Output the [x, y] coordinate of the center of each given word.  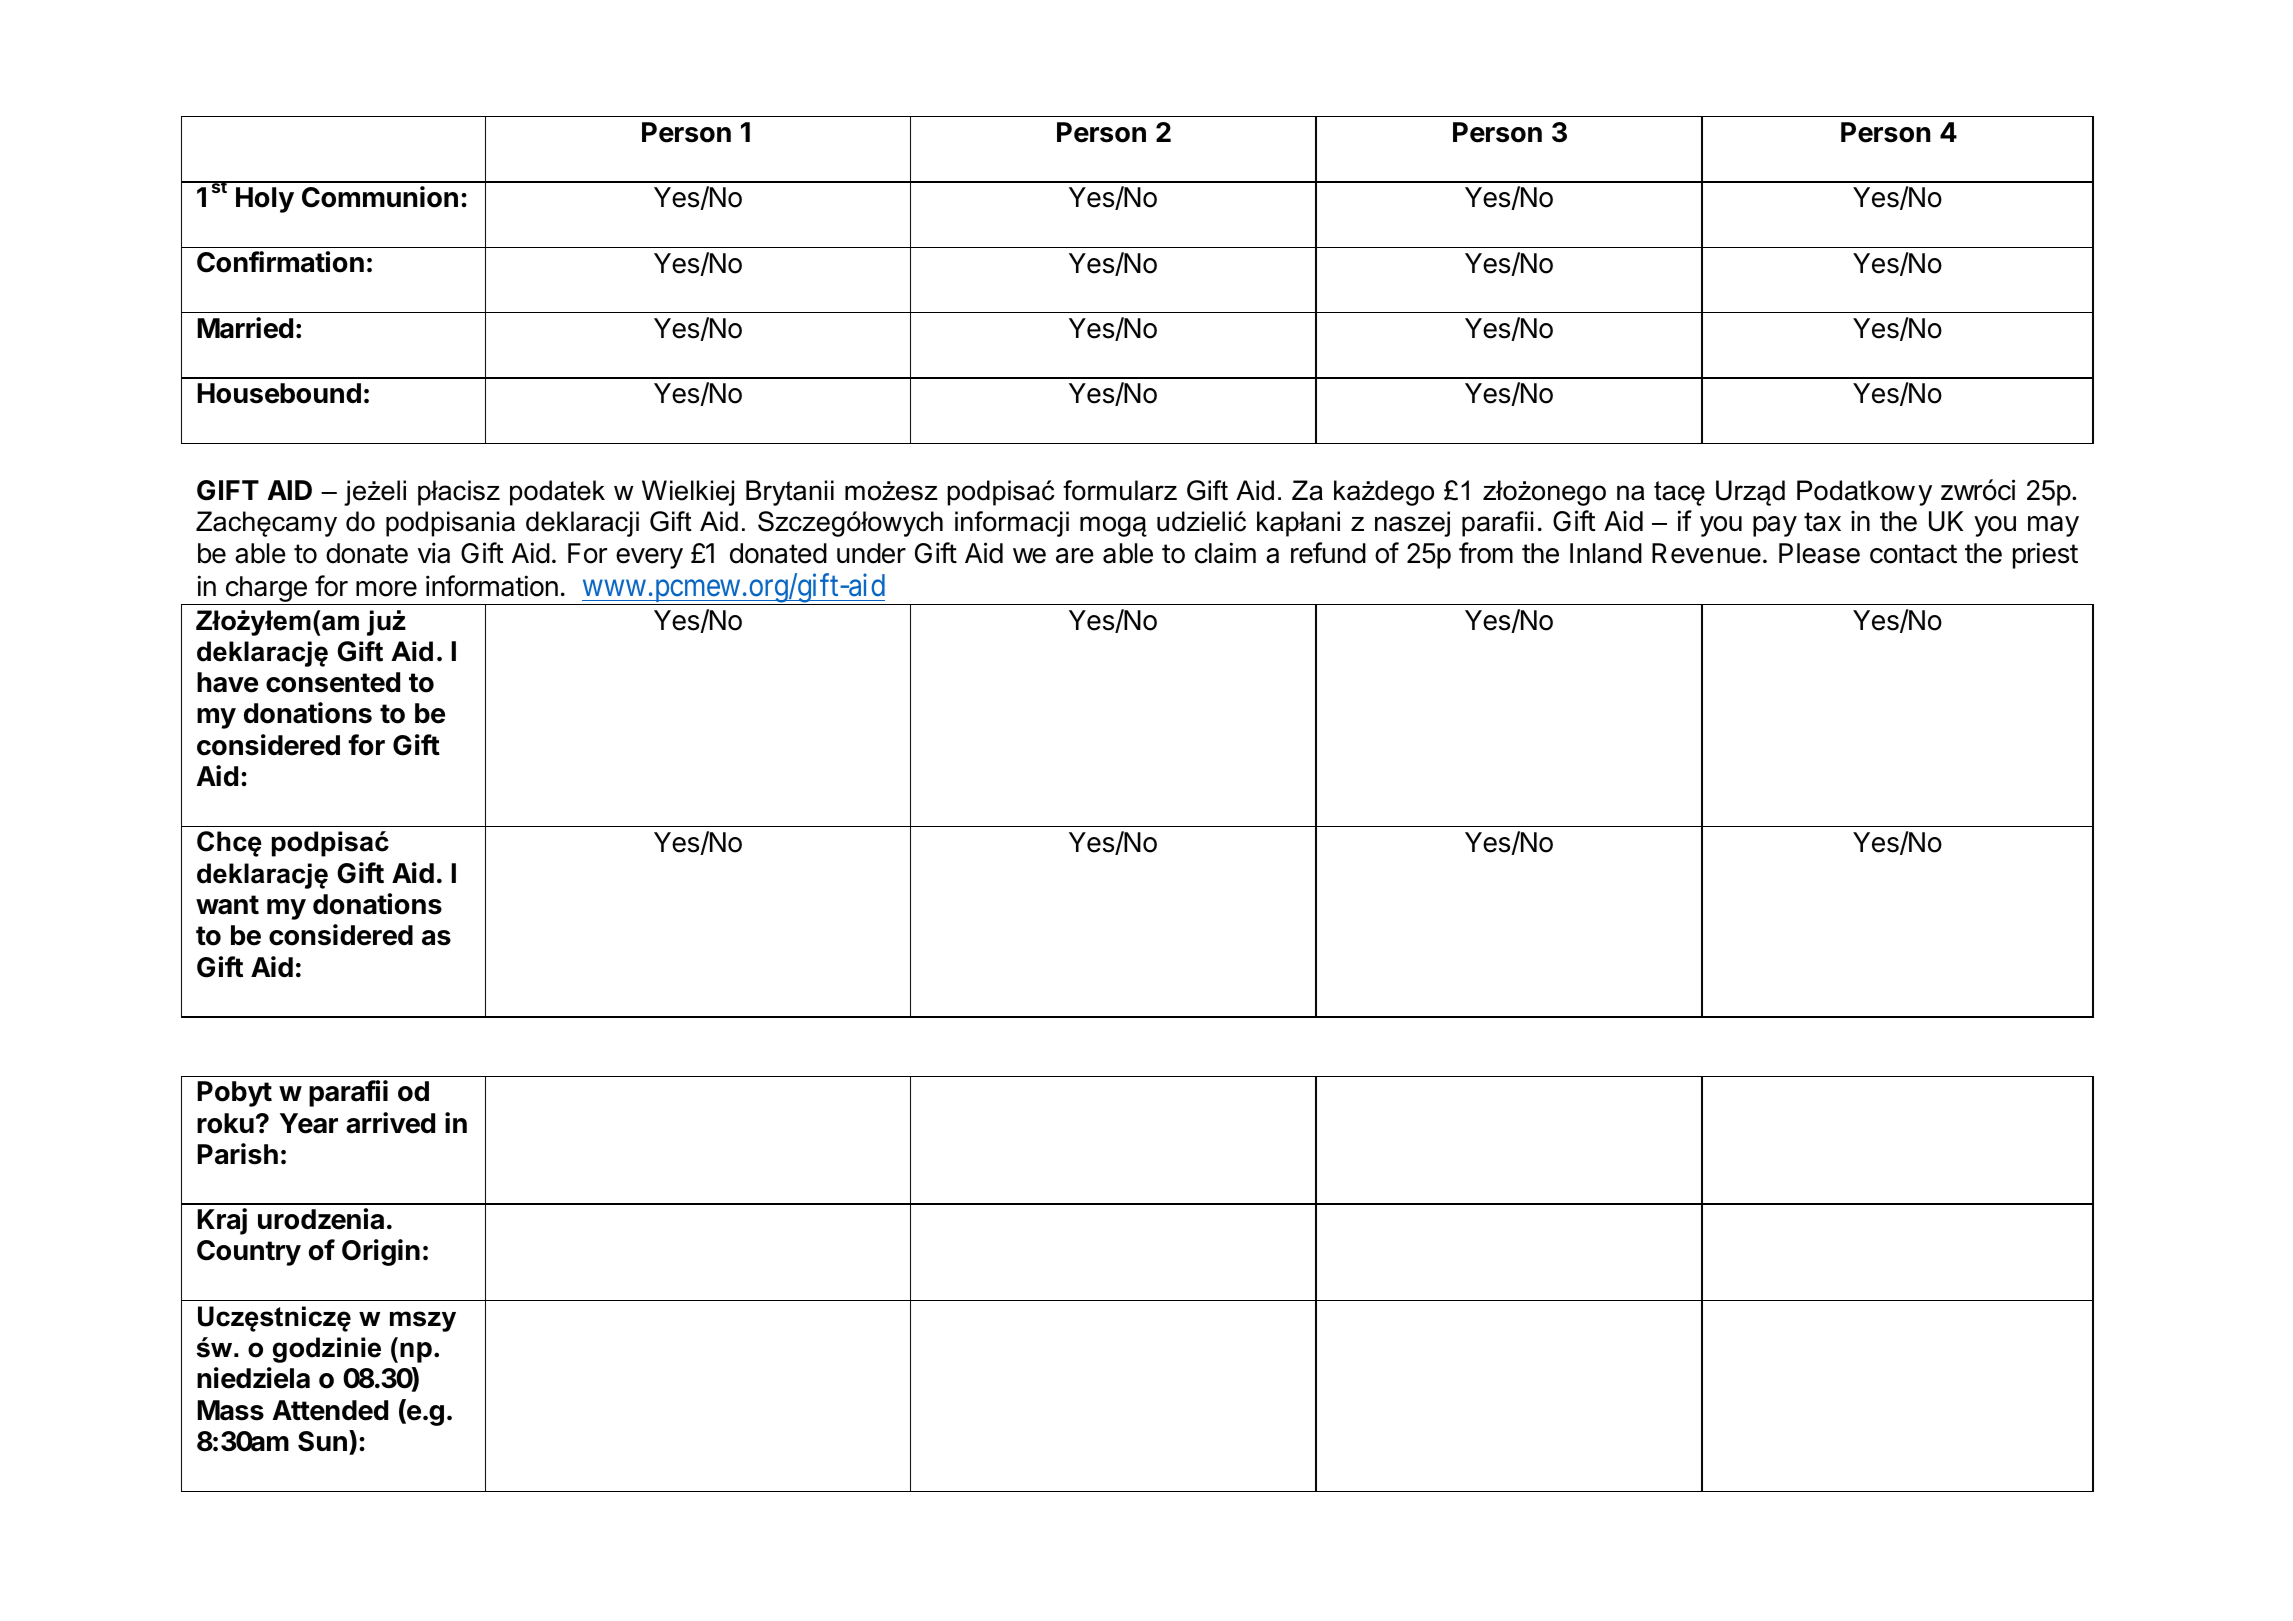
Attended [330, 1410]
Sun [322, 1441]
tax [1822, 522]
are [1075, 556]
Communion [380, 197]
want [227, 905]
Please [1819, 553]
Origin [381, 1252]
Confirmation [280, 262]
